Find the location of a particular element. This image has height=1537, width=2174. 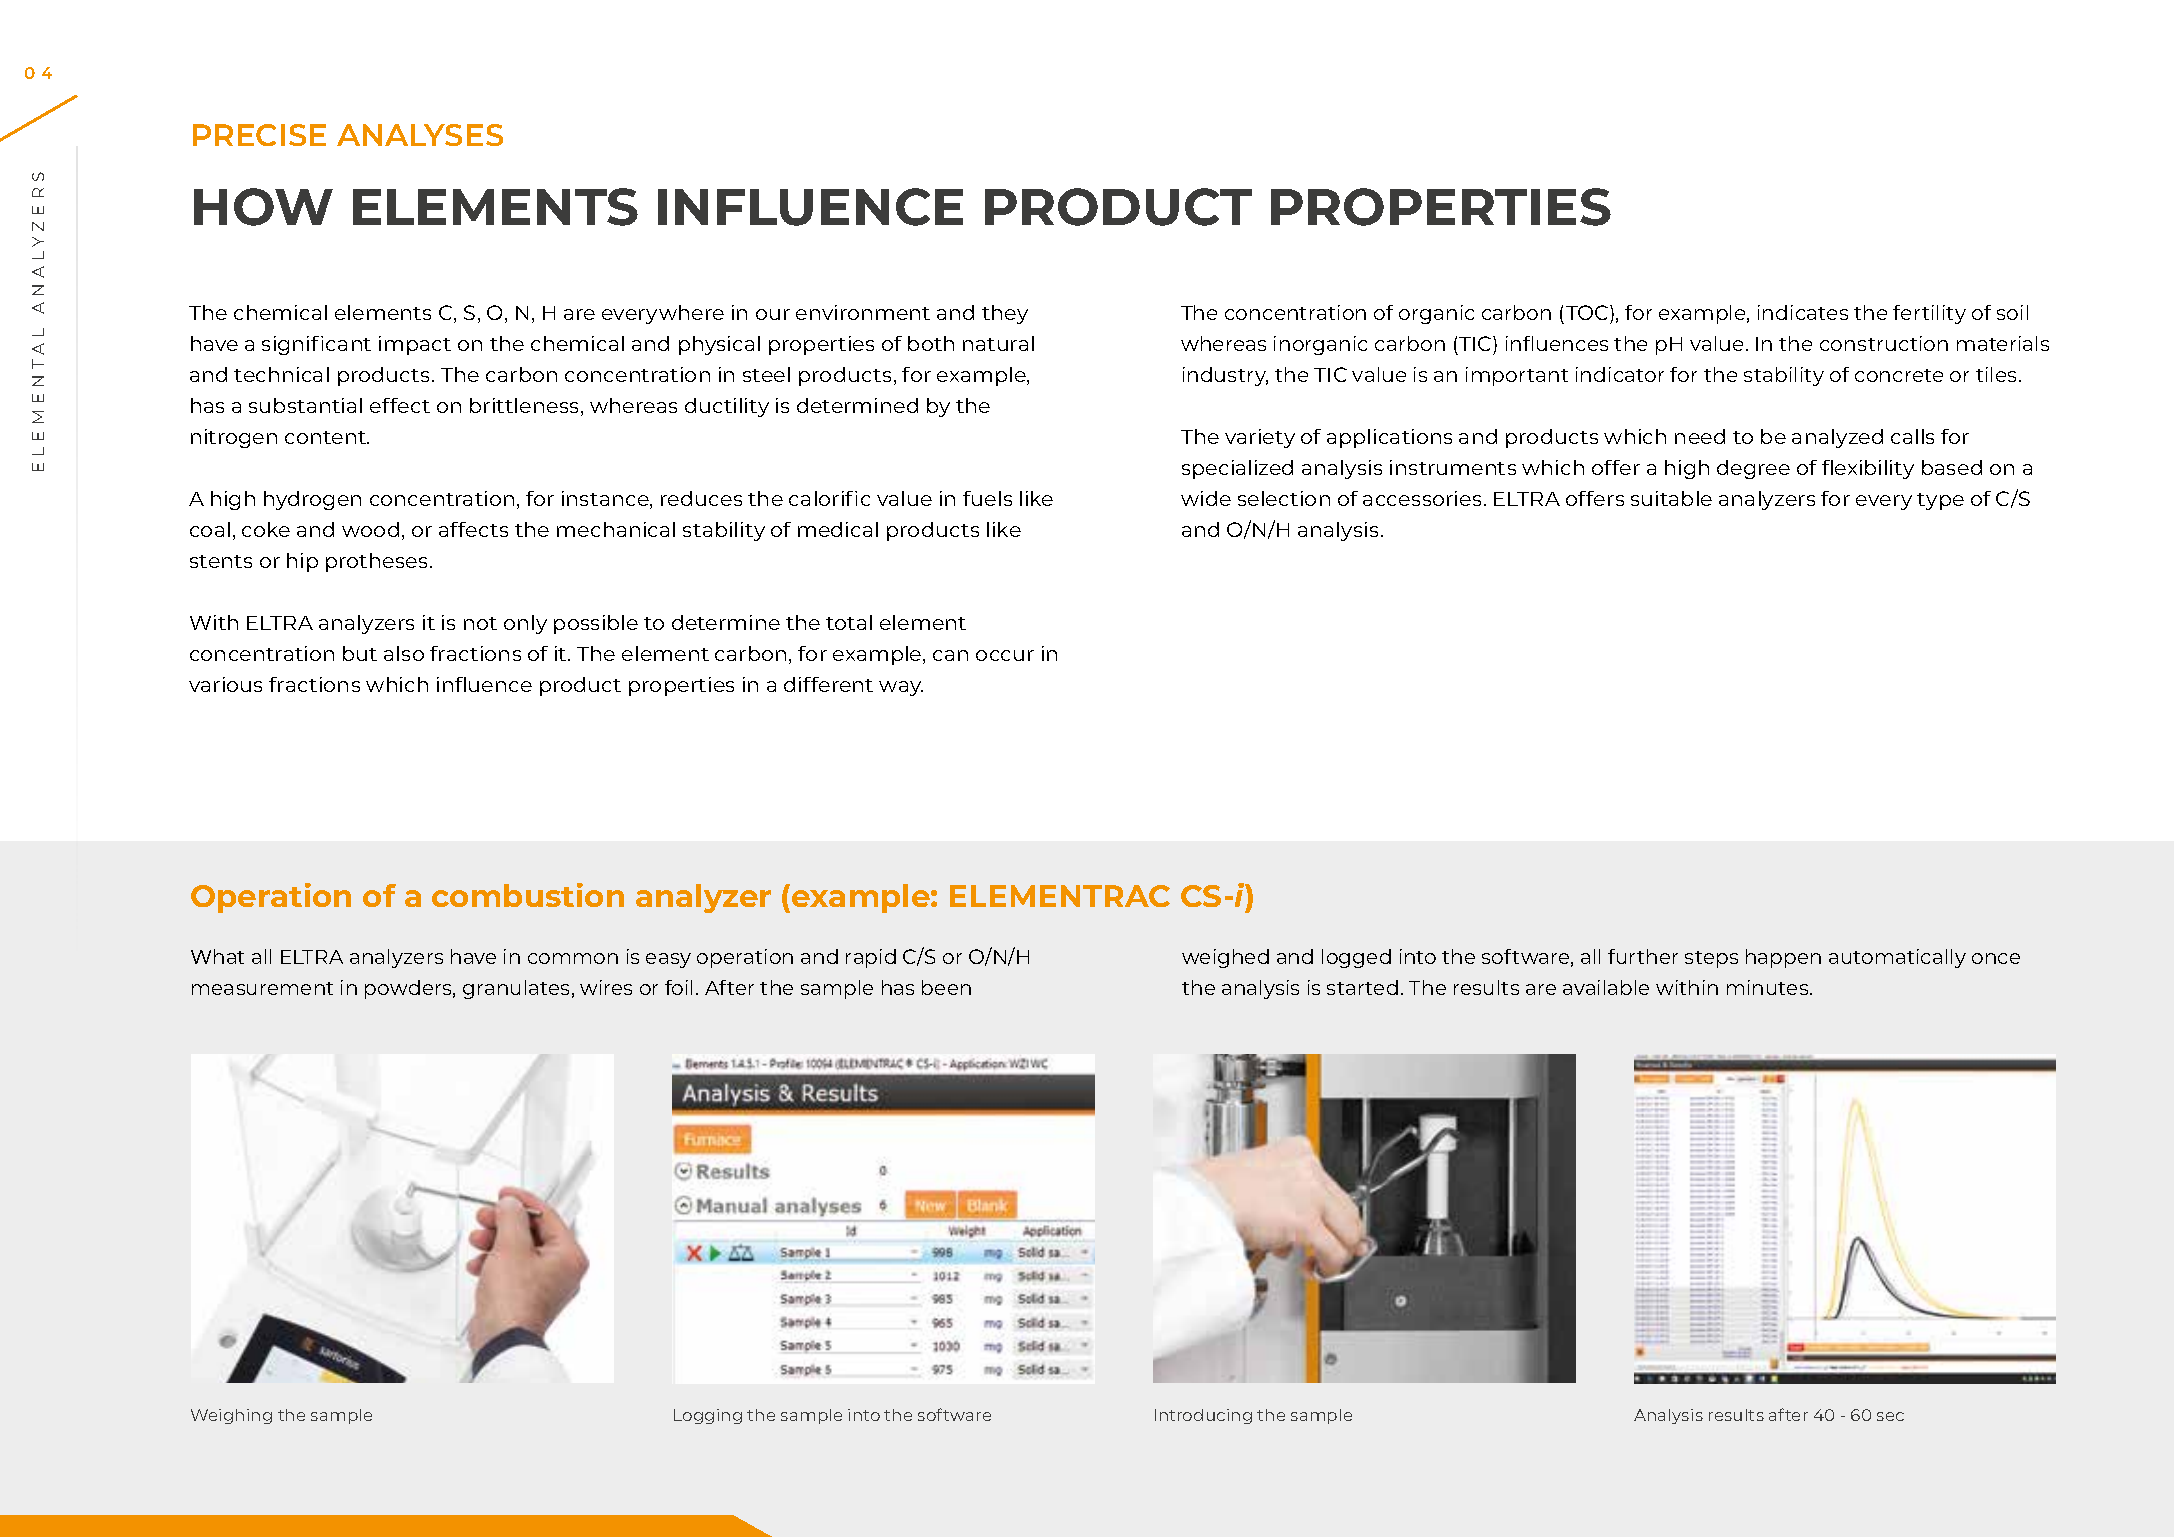

wide is located at coordinates (1206, 498).
